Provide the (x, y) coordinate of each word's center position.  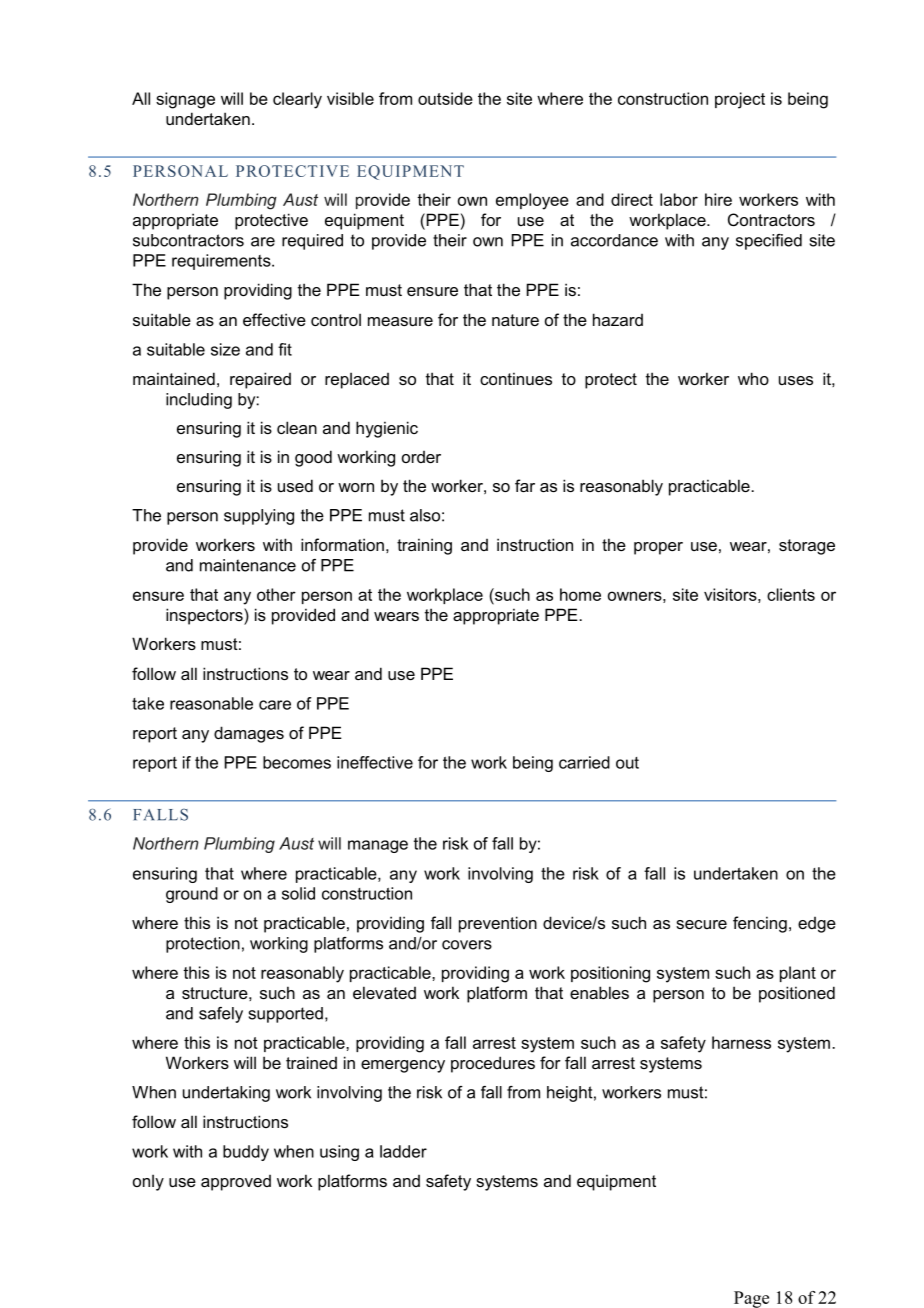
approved (236, 1183)
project (740, 100)
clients (791, 594)
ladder (403, 1151)
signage (185, 100)
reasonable (211, 703)
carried (584, 762)
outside (445, 98)
